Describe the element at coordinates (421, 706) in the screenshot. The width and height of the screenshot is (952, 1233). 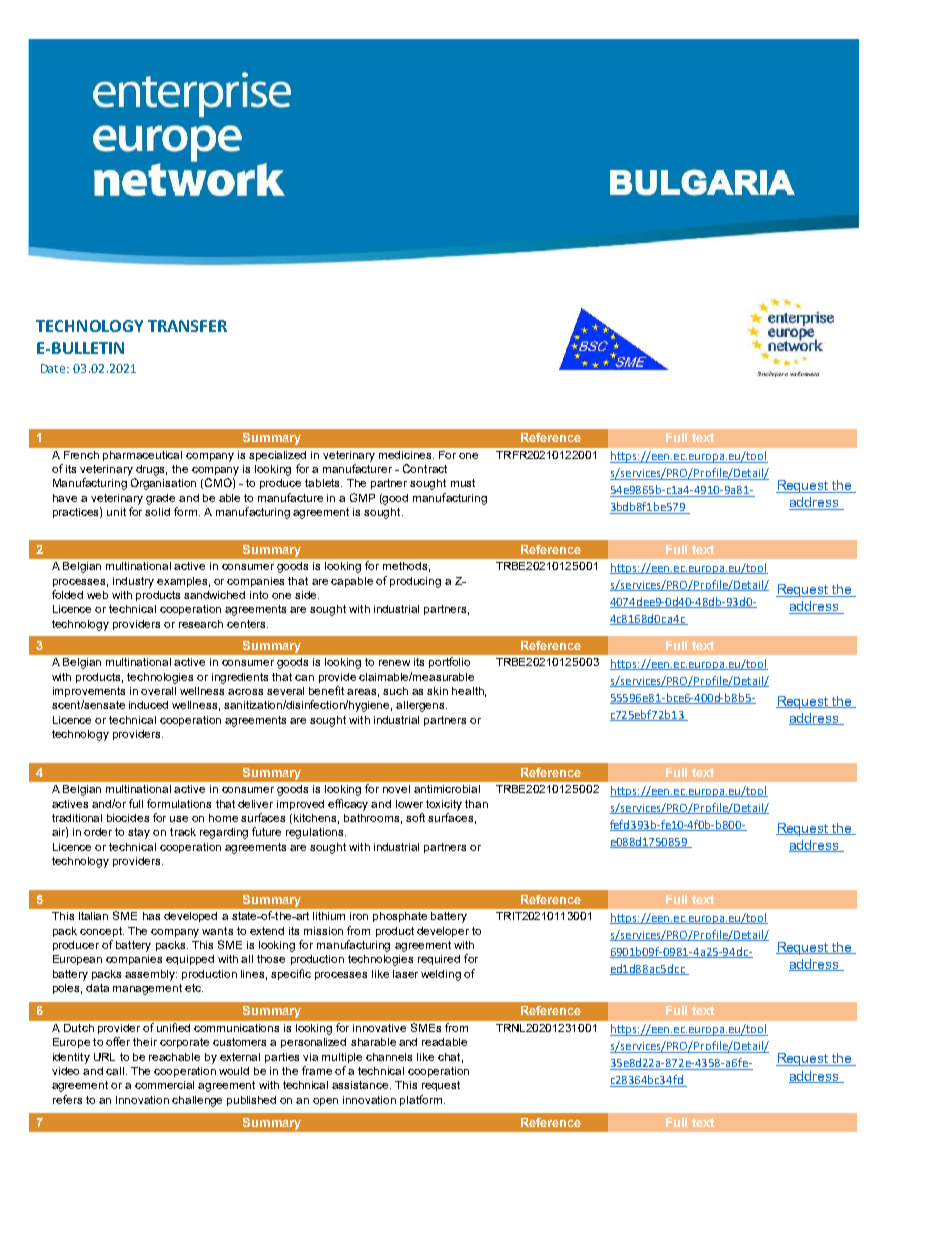
I see `allergens` at that location.
